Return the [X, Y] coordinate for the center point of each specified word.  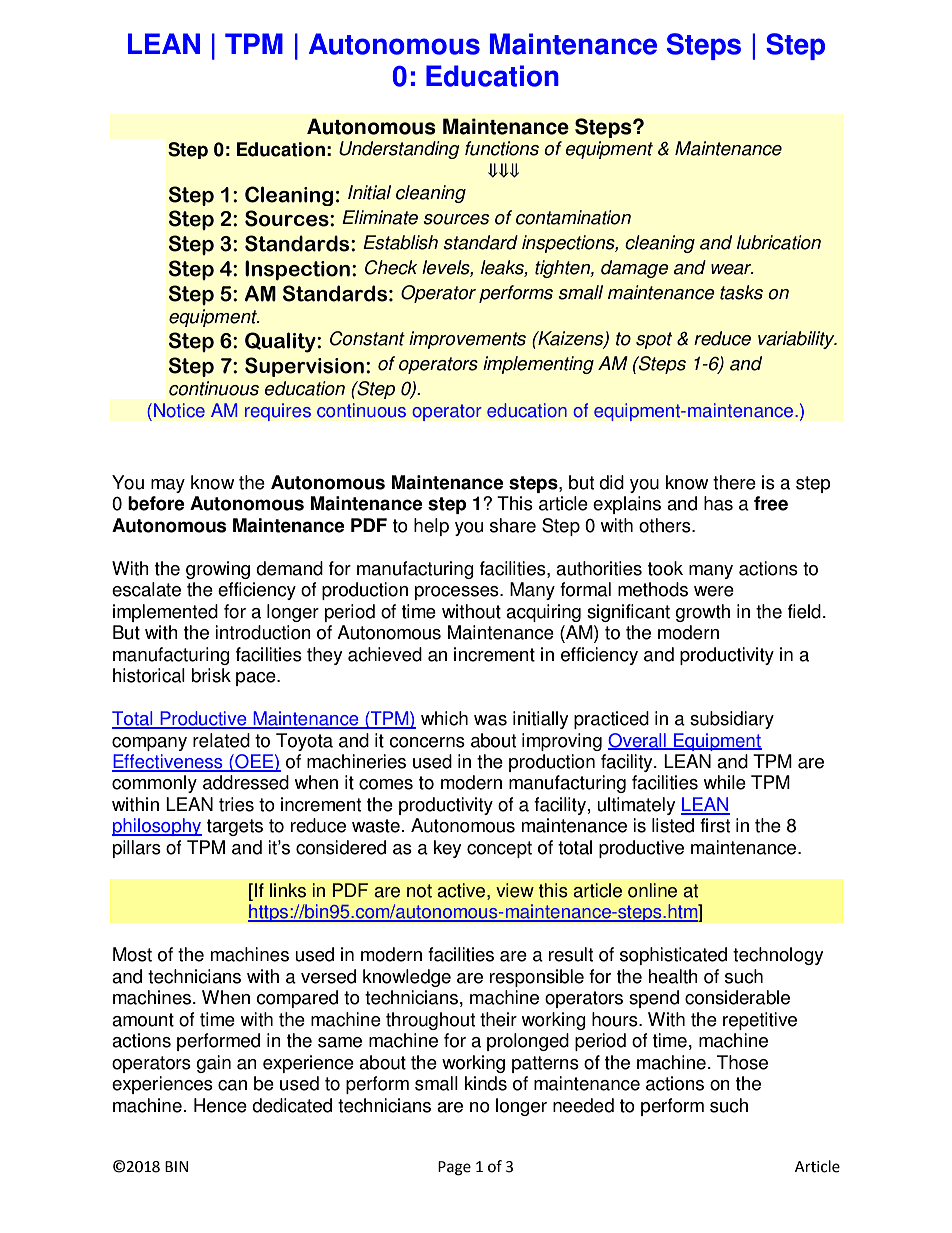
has [718, 503]
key [447, 849]
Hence [220, 1105]
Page [454, 1168]
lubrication [779, 242]
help [431, 527]
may [168, 486]
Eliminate [380, 217]
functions [502, 148]
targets [235, 827]
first [715, 825]
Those [742, 1062]
